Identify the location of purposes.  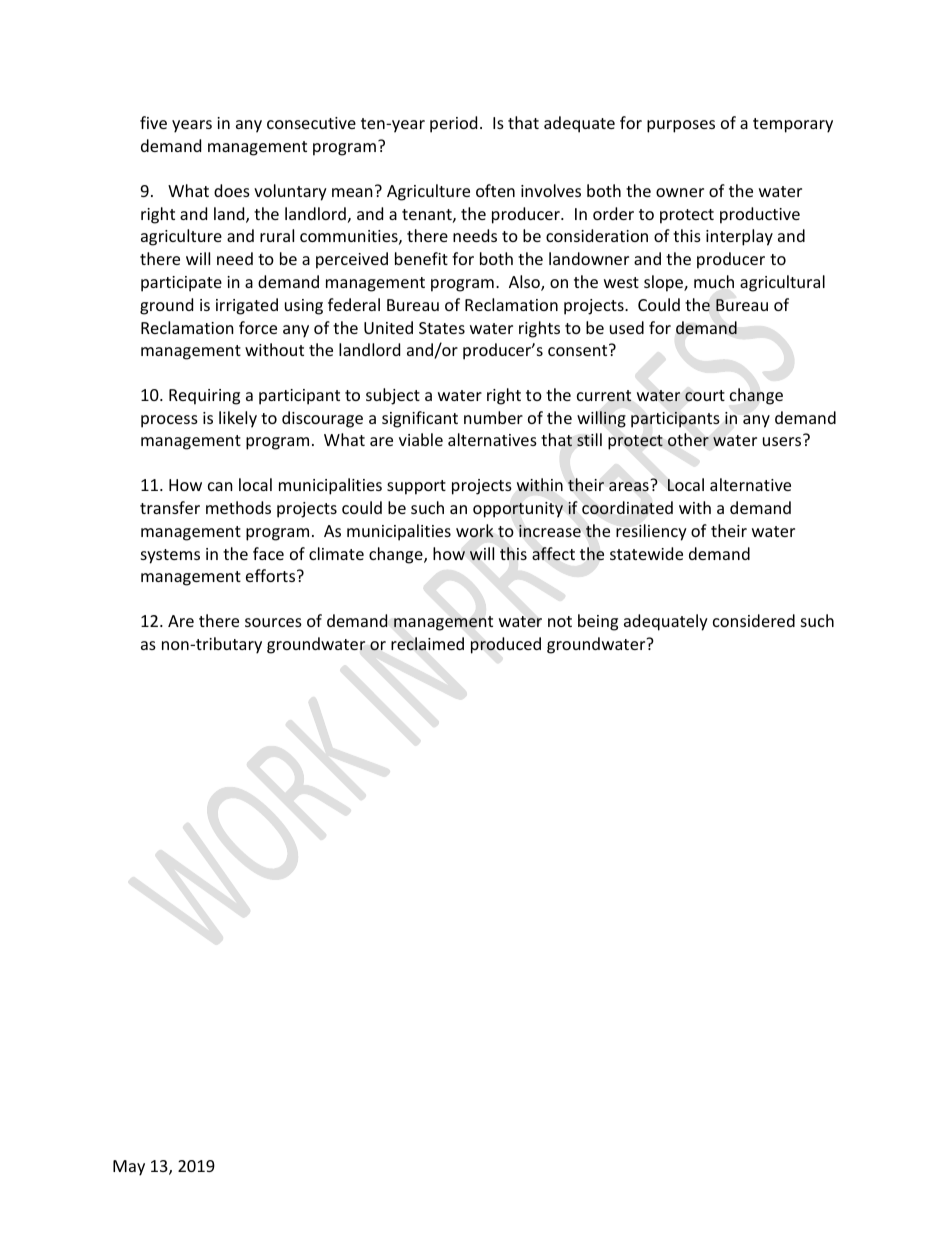
(681, 126).
